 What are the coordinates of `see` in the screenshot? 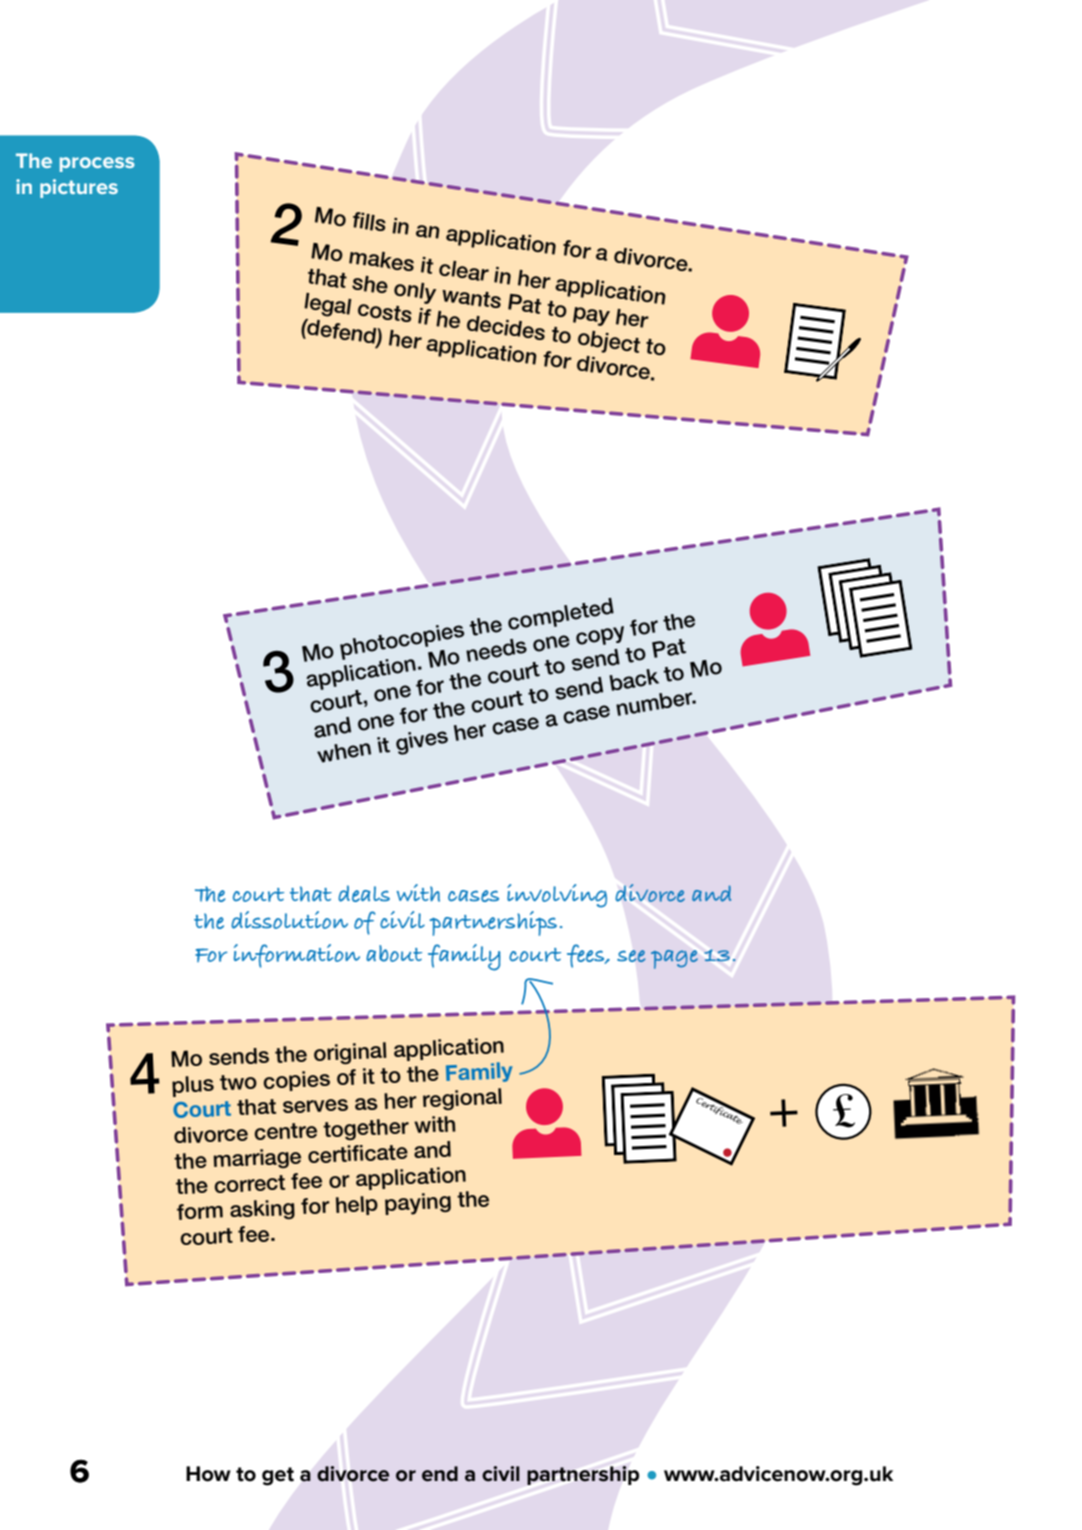 It's located at (631, 956).
